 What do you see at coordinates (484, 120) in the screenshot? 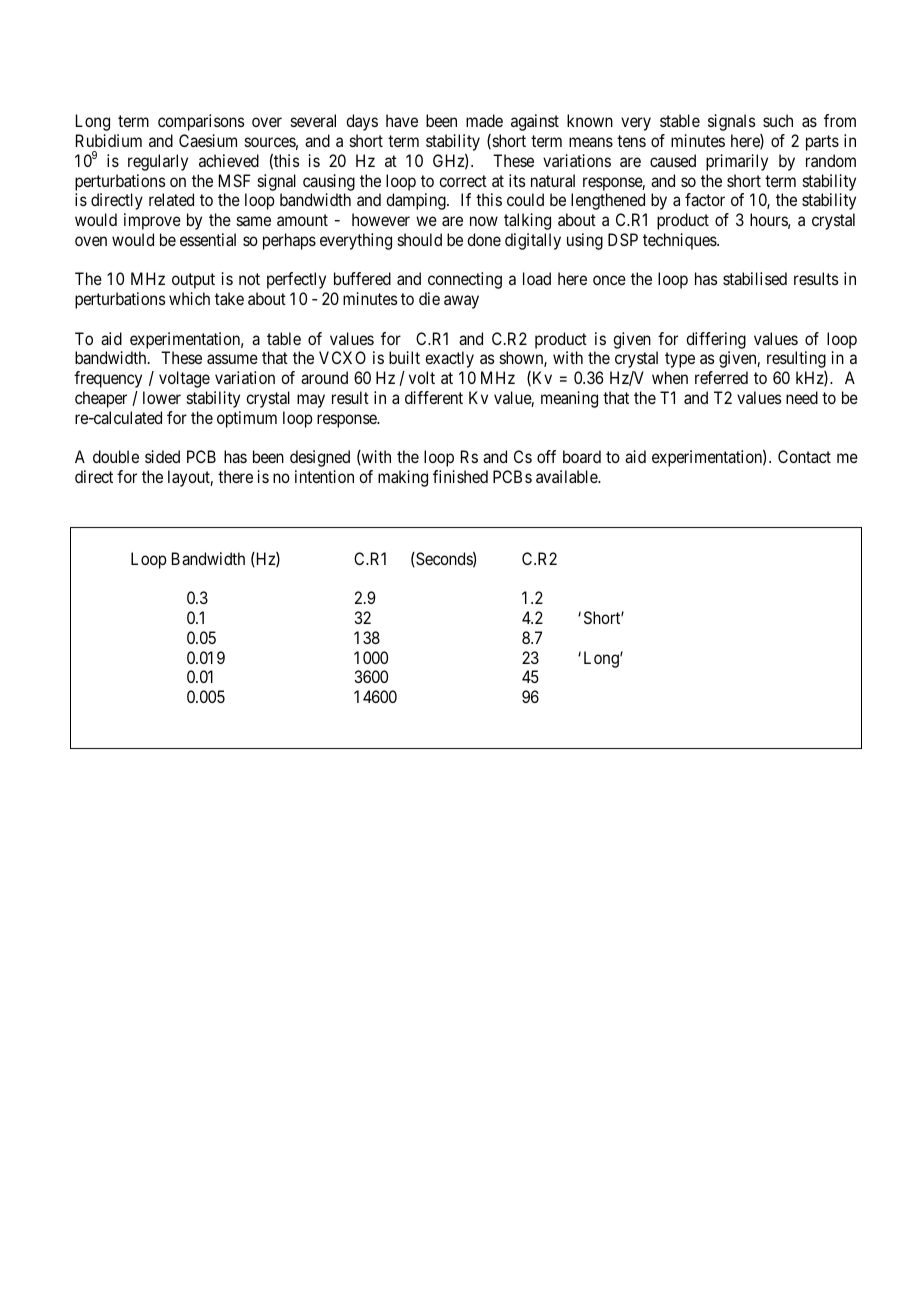
I see `made` at bounding box center [484, 120].
